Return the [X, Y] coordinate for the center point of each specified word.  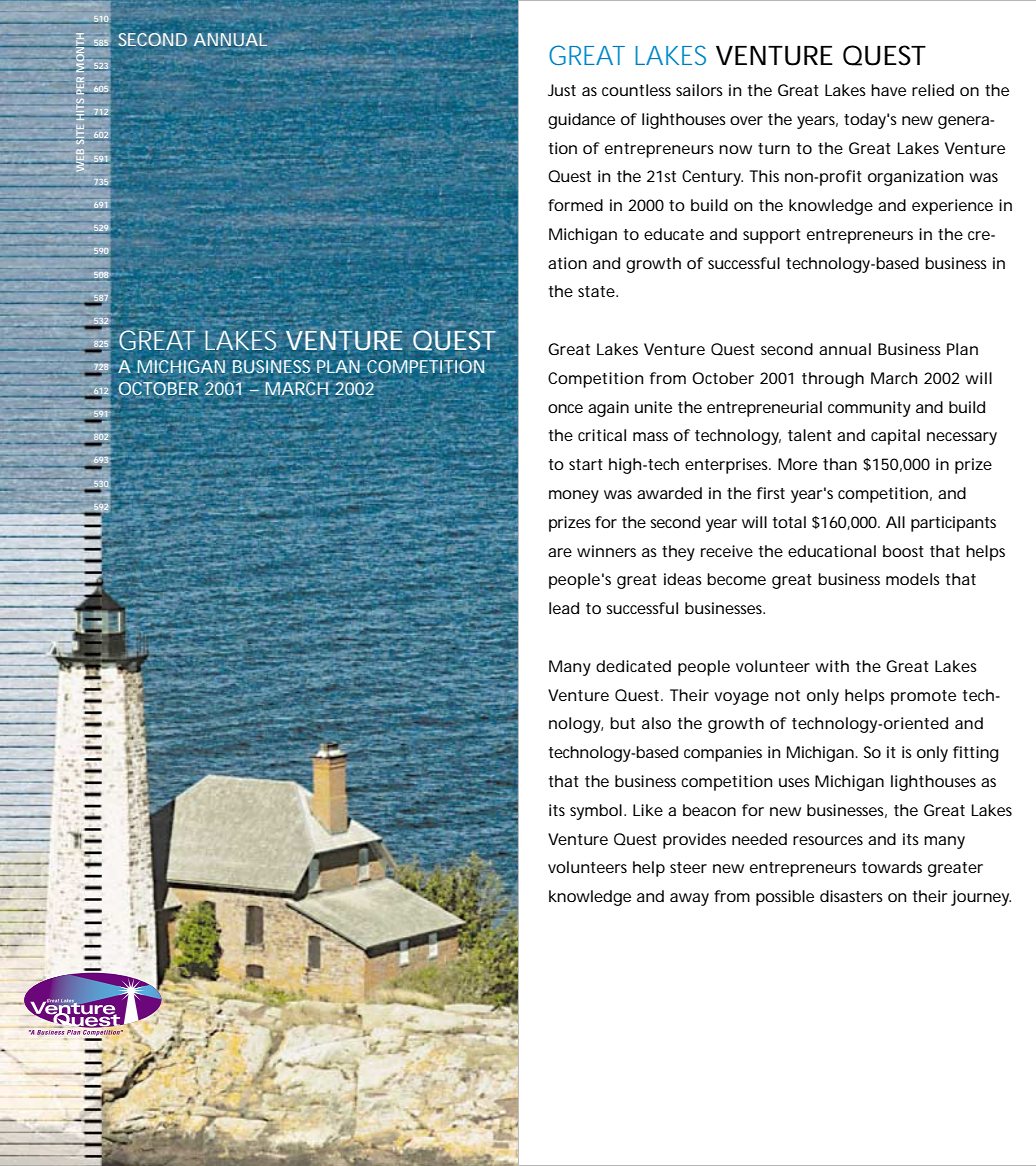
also [656, 723]
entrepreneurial [764, 409]
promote [923, 697]
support [772, 236]
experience [952, 207]
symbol [596, 812]
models [913, 579]
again [608, 409]
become [736, 579]
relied [933, 90]
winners [606, 551]
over [746, 120]
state [596, 291]
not [787, 695]
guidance [581, 121]
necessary [962, 438]
